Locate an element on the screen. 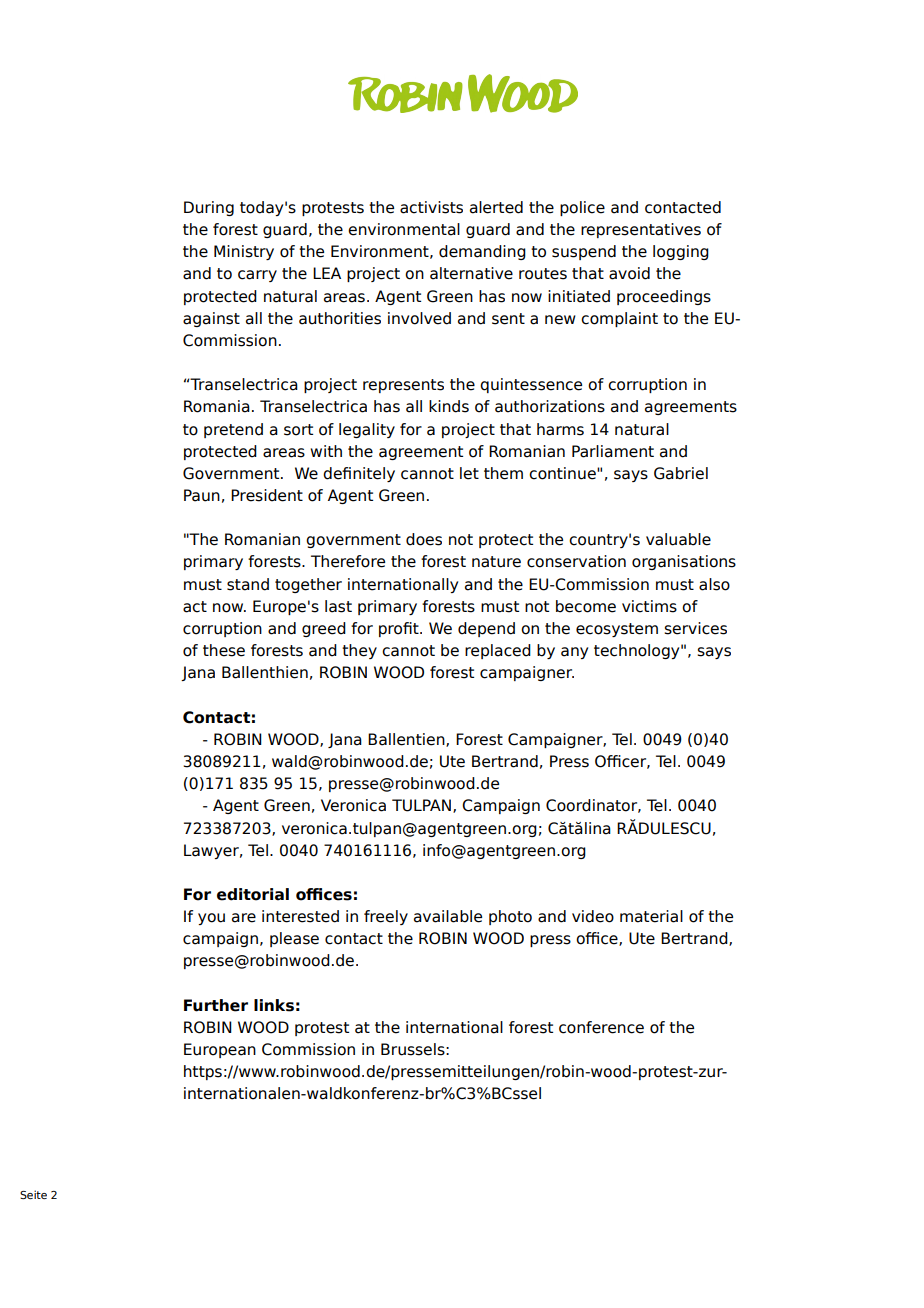 The image size is (924, 1308). conference is located at coordinates (601, 1027).
